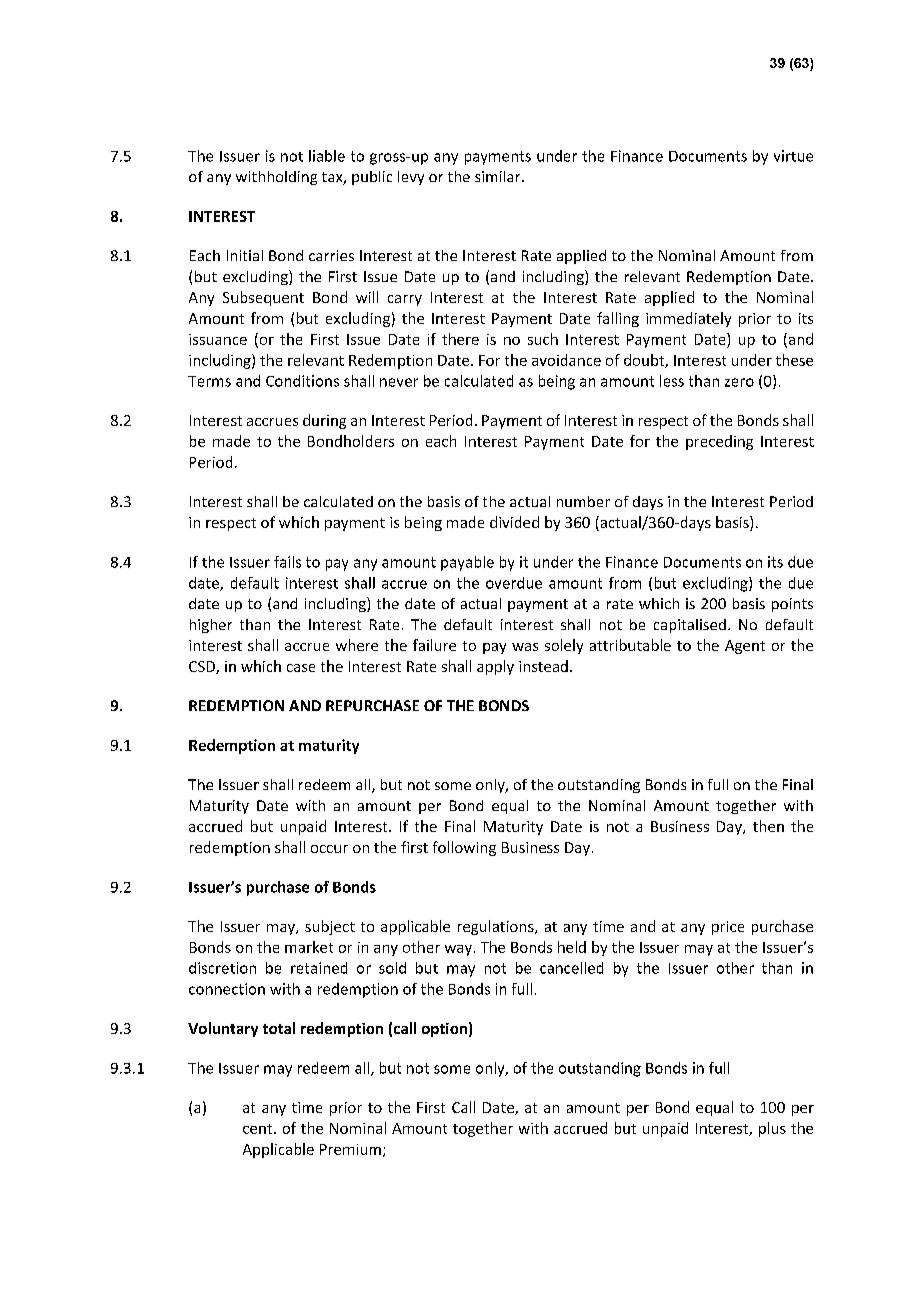 This screenshot has width=924, height=1308. I want to click on Agent, so click(745, 647).
